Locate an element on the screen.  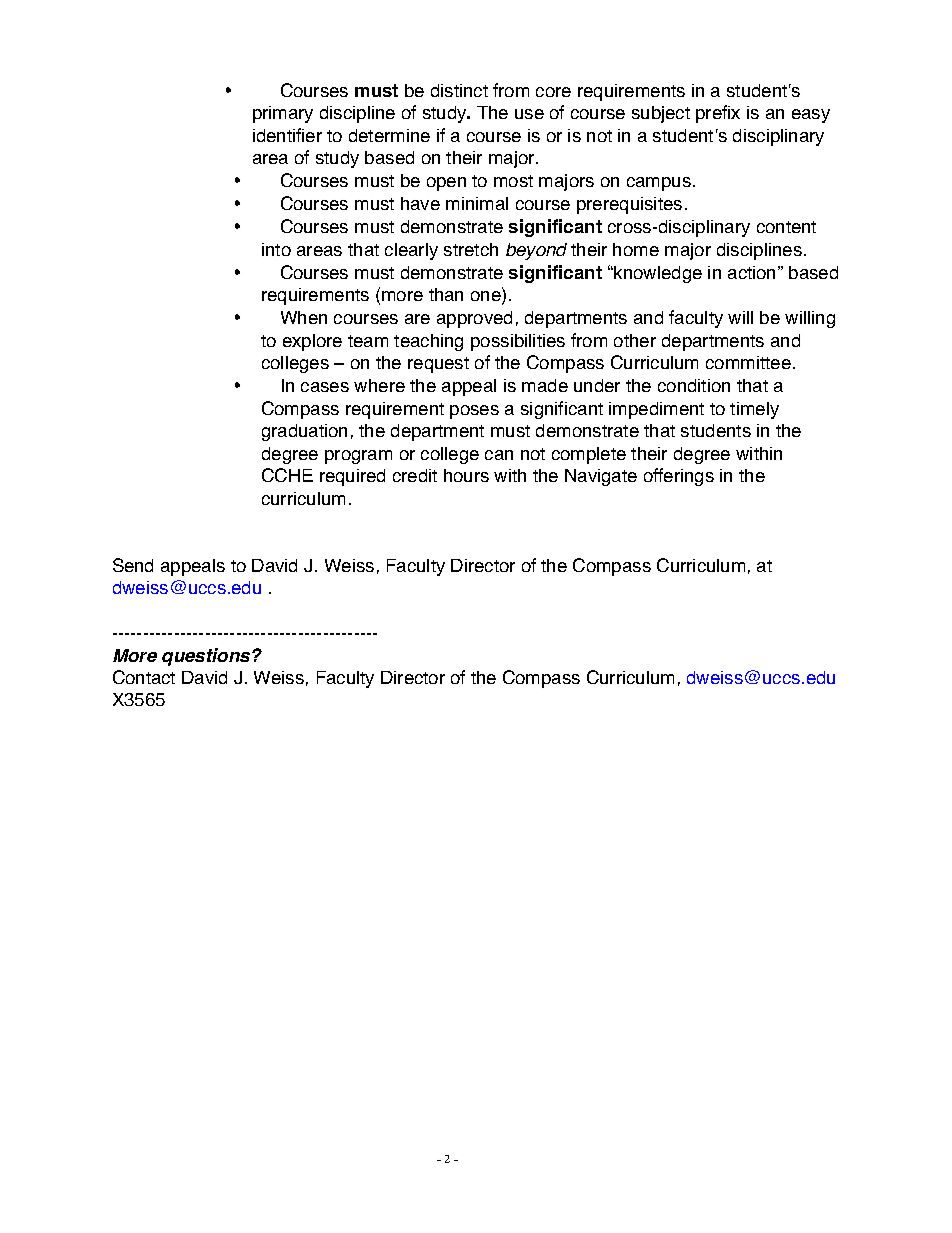
questions is located at coordinates (207, 657).
